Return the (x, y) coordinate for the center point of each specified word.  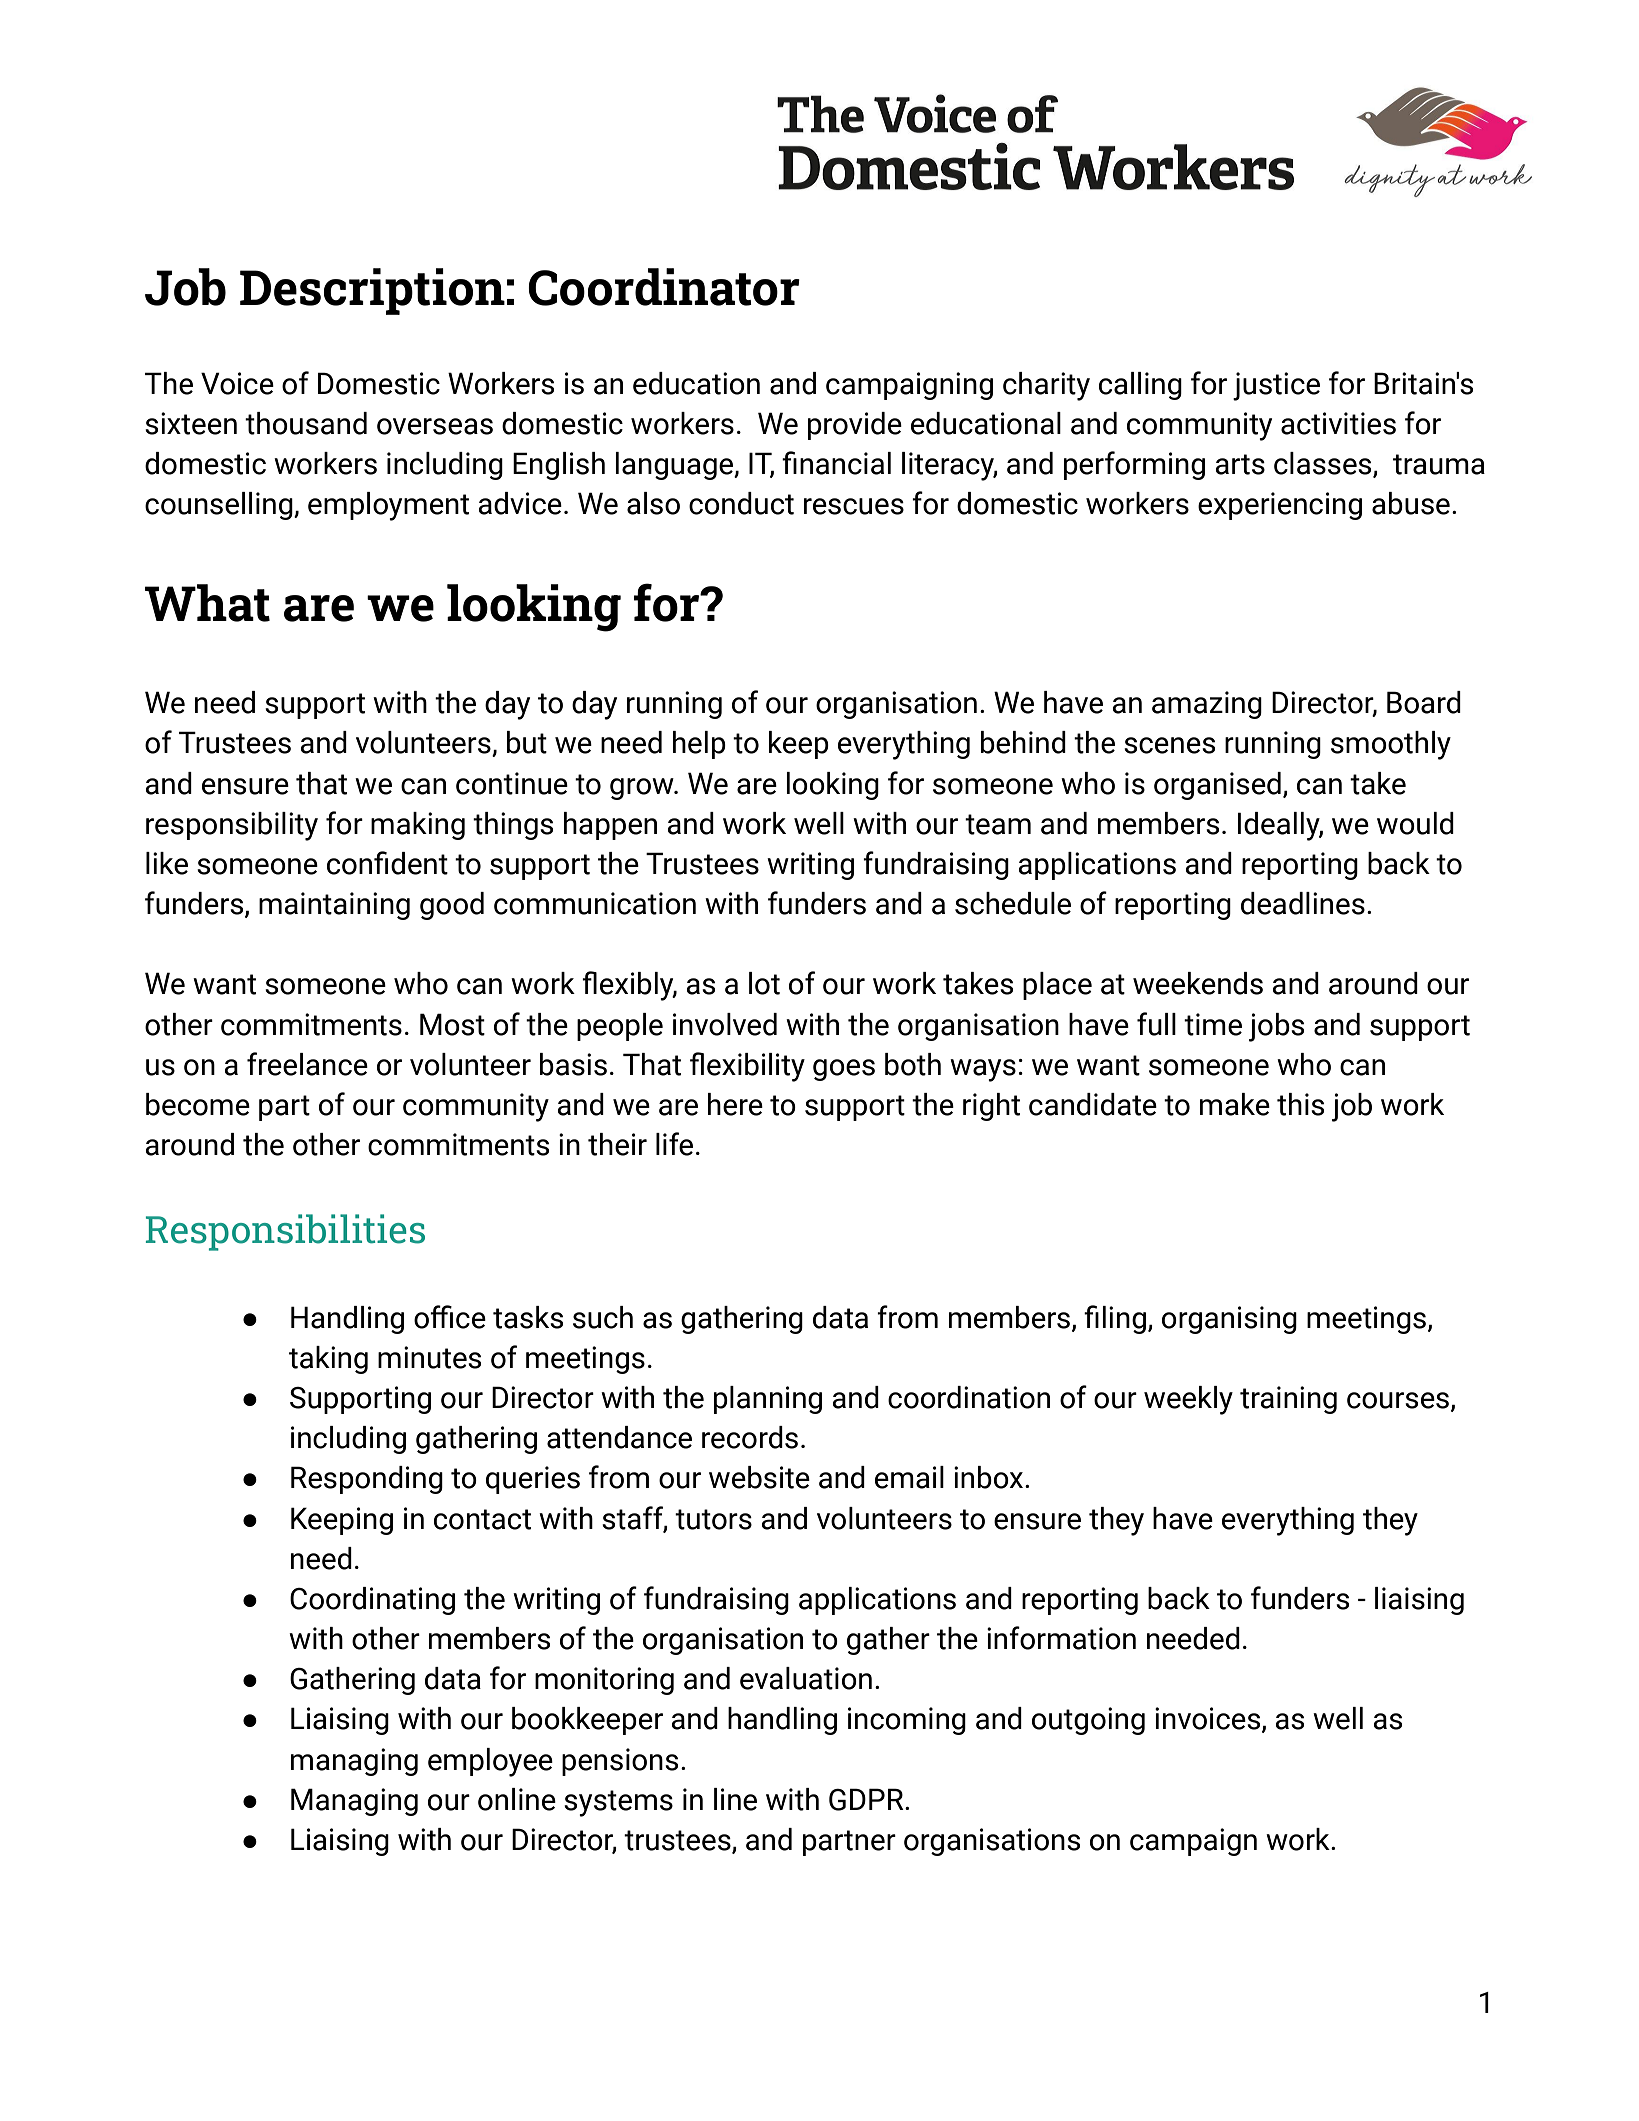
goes (844, 1070)
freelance (307, 1064)
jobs (1276, 1027)
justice (1276, 386)
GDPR (867, 1799)
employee (490, 1762)
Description (372, 291)
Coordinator (664, 287)
